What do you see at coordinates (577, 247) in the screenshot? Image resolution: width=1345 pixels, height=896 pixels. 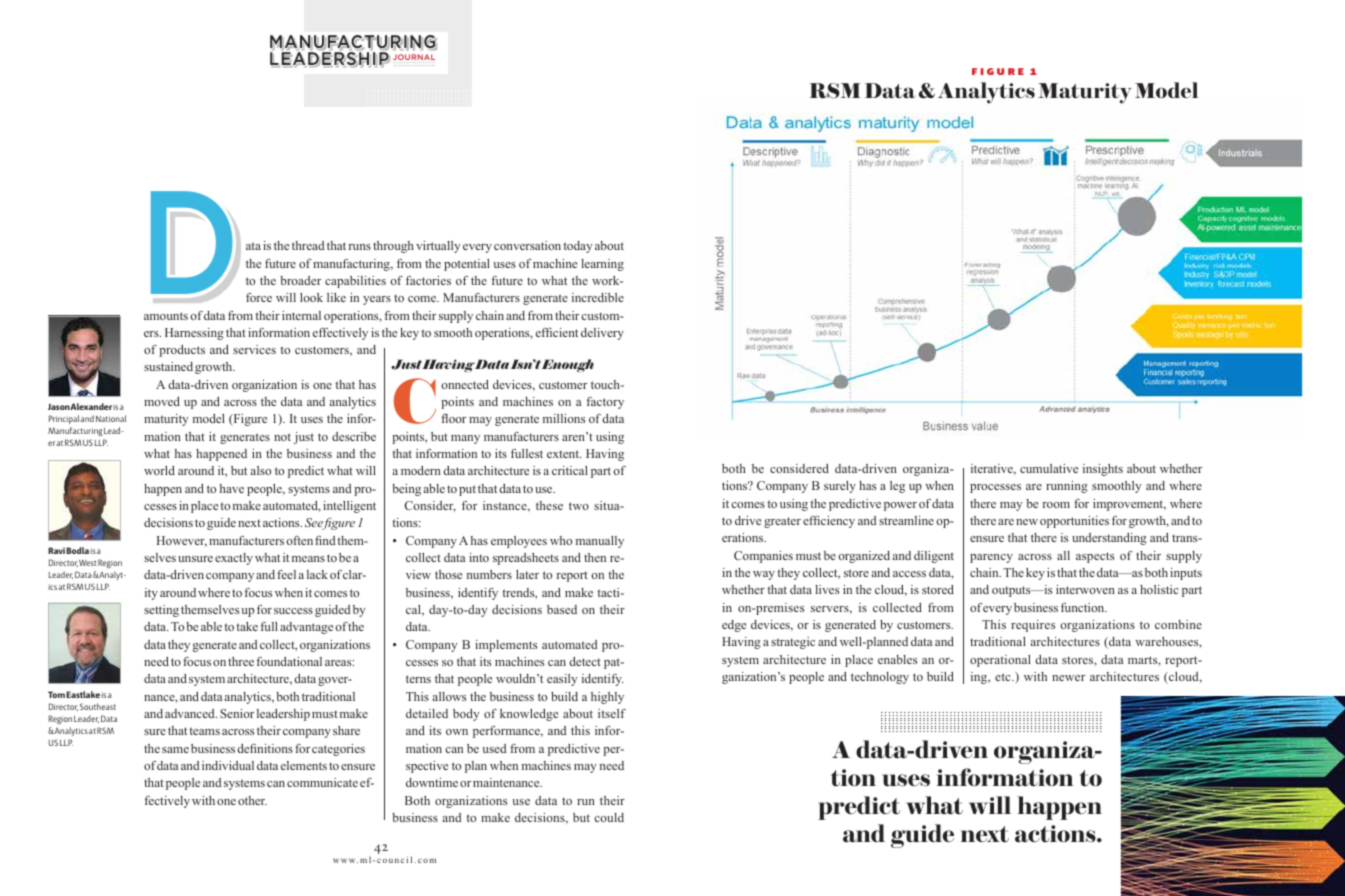 I see `today` at bounding box center [577, 247].
